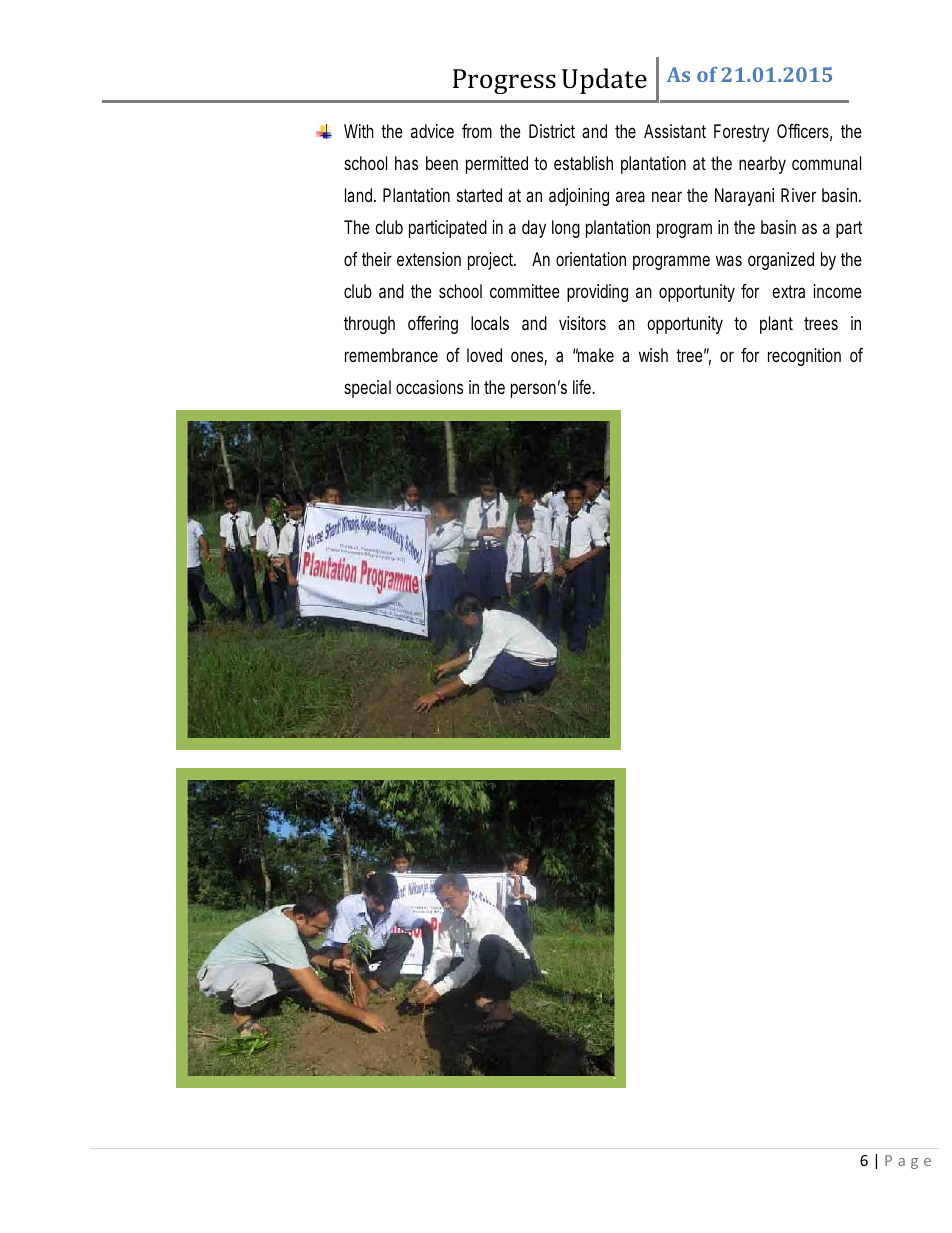 The height and width of the page is (1233, 952). What do you see at coordinates (781, 261) in the page?
I see `organized` at bounding box center [781, 261].
